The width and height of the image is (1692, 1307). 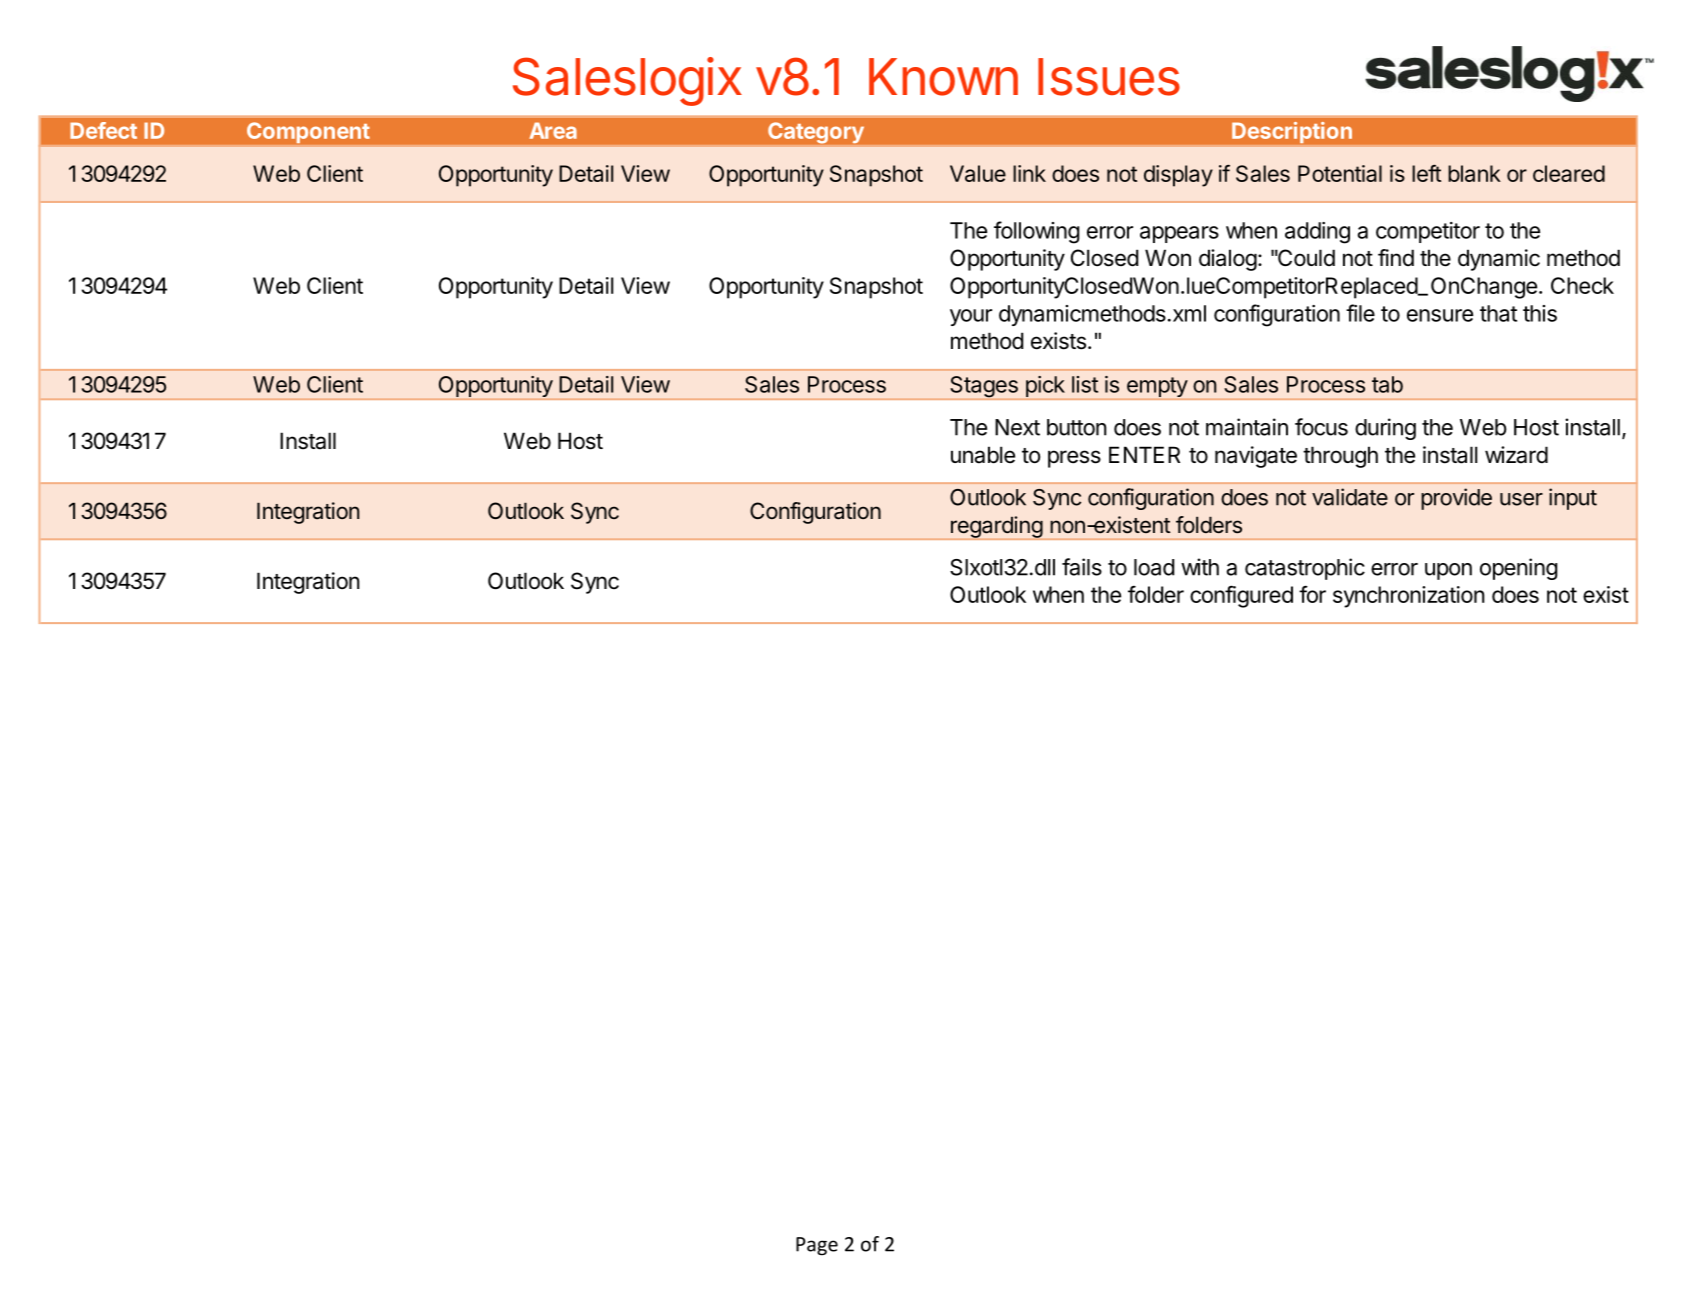 I want to click on upon, so click(x=1448, y=571).
